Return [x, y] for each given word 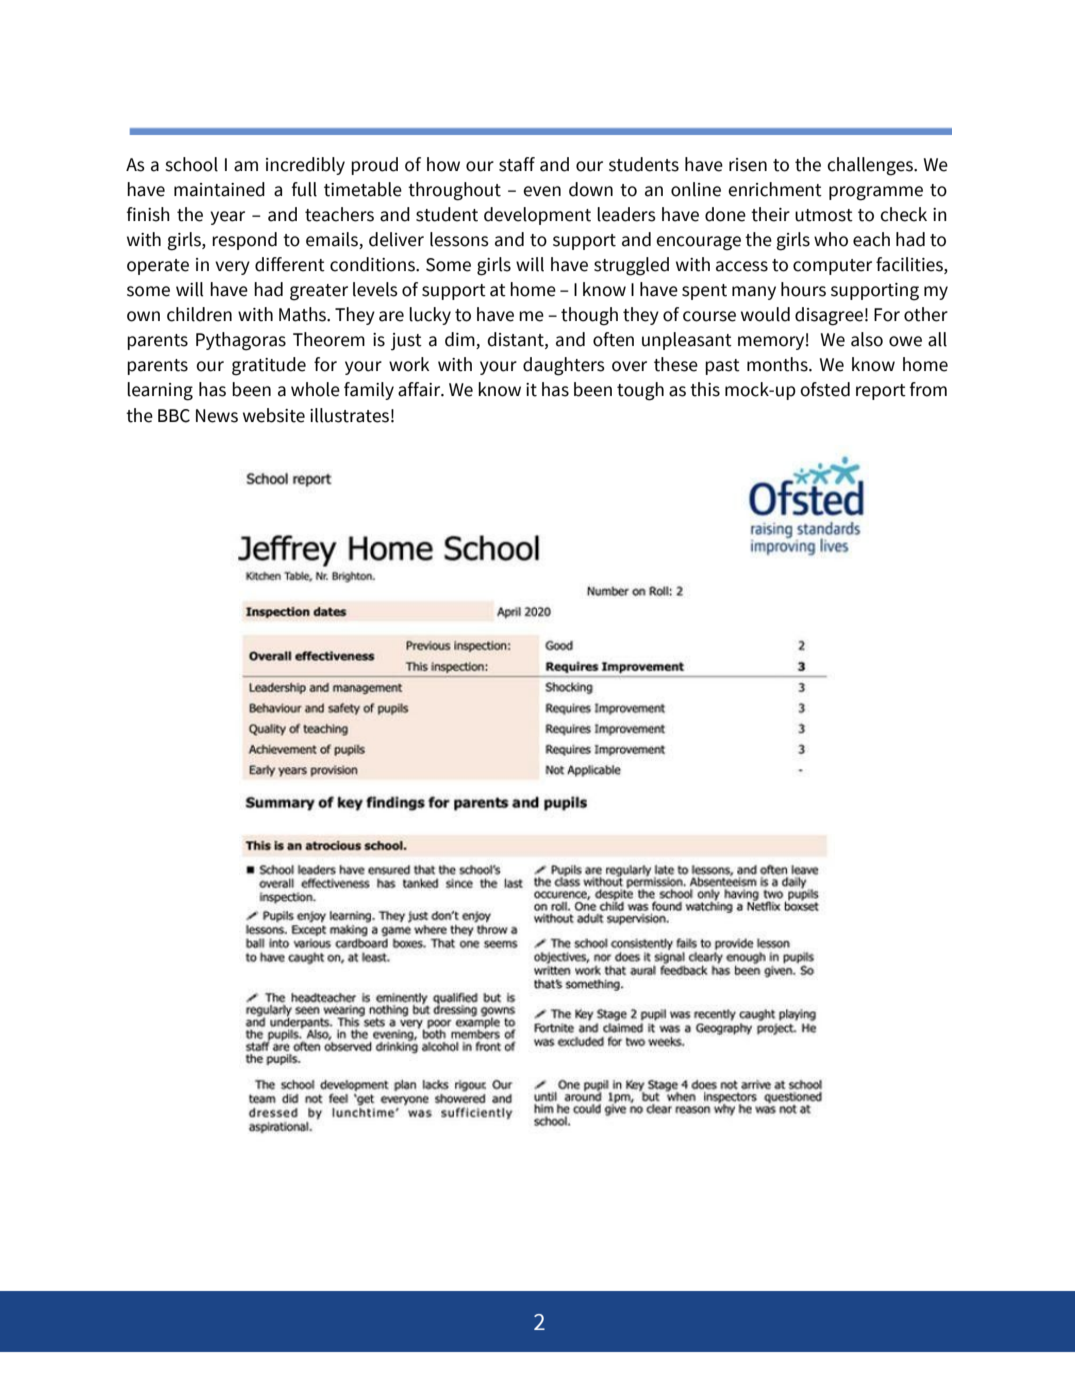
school [191, 164]
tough [640, 391]
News [217, 416]
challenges [871, 166]
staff [517, 164]
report [881, 392]
